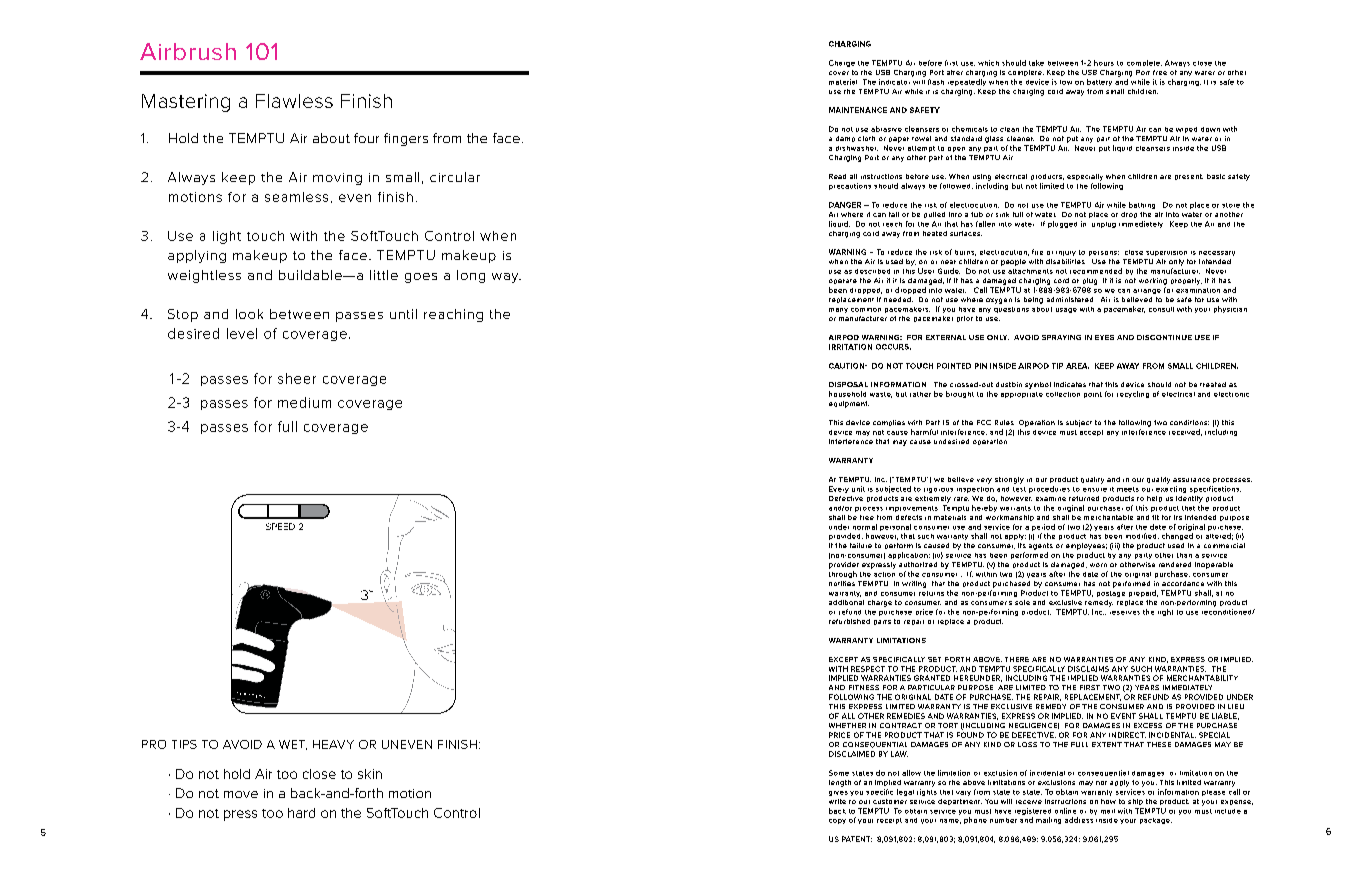 The image size is (1372, 887). Describe the element at coordinates (1125, 613) in the screenshot. I see `reserves` at that location.
